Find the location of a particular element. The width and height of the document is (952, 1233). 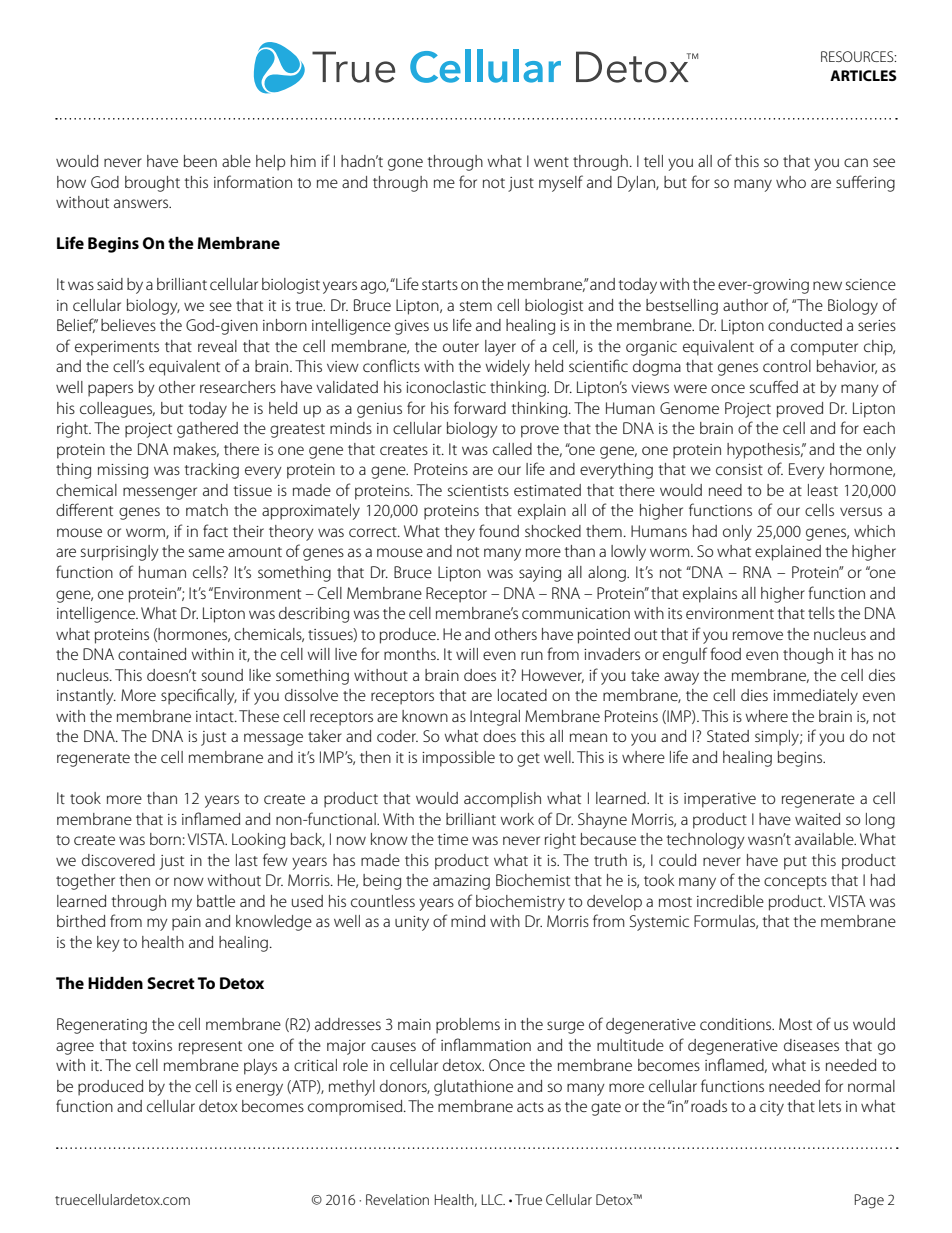

incredible is located at coordinates (730, 901).
